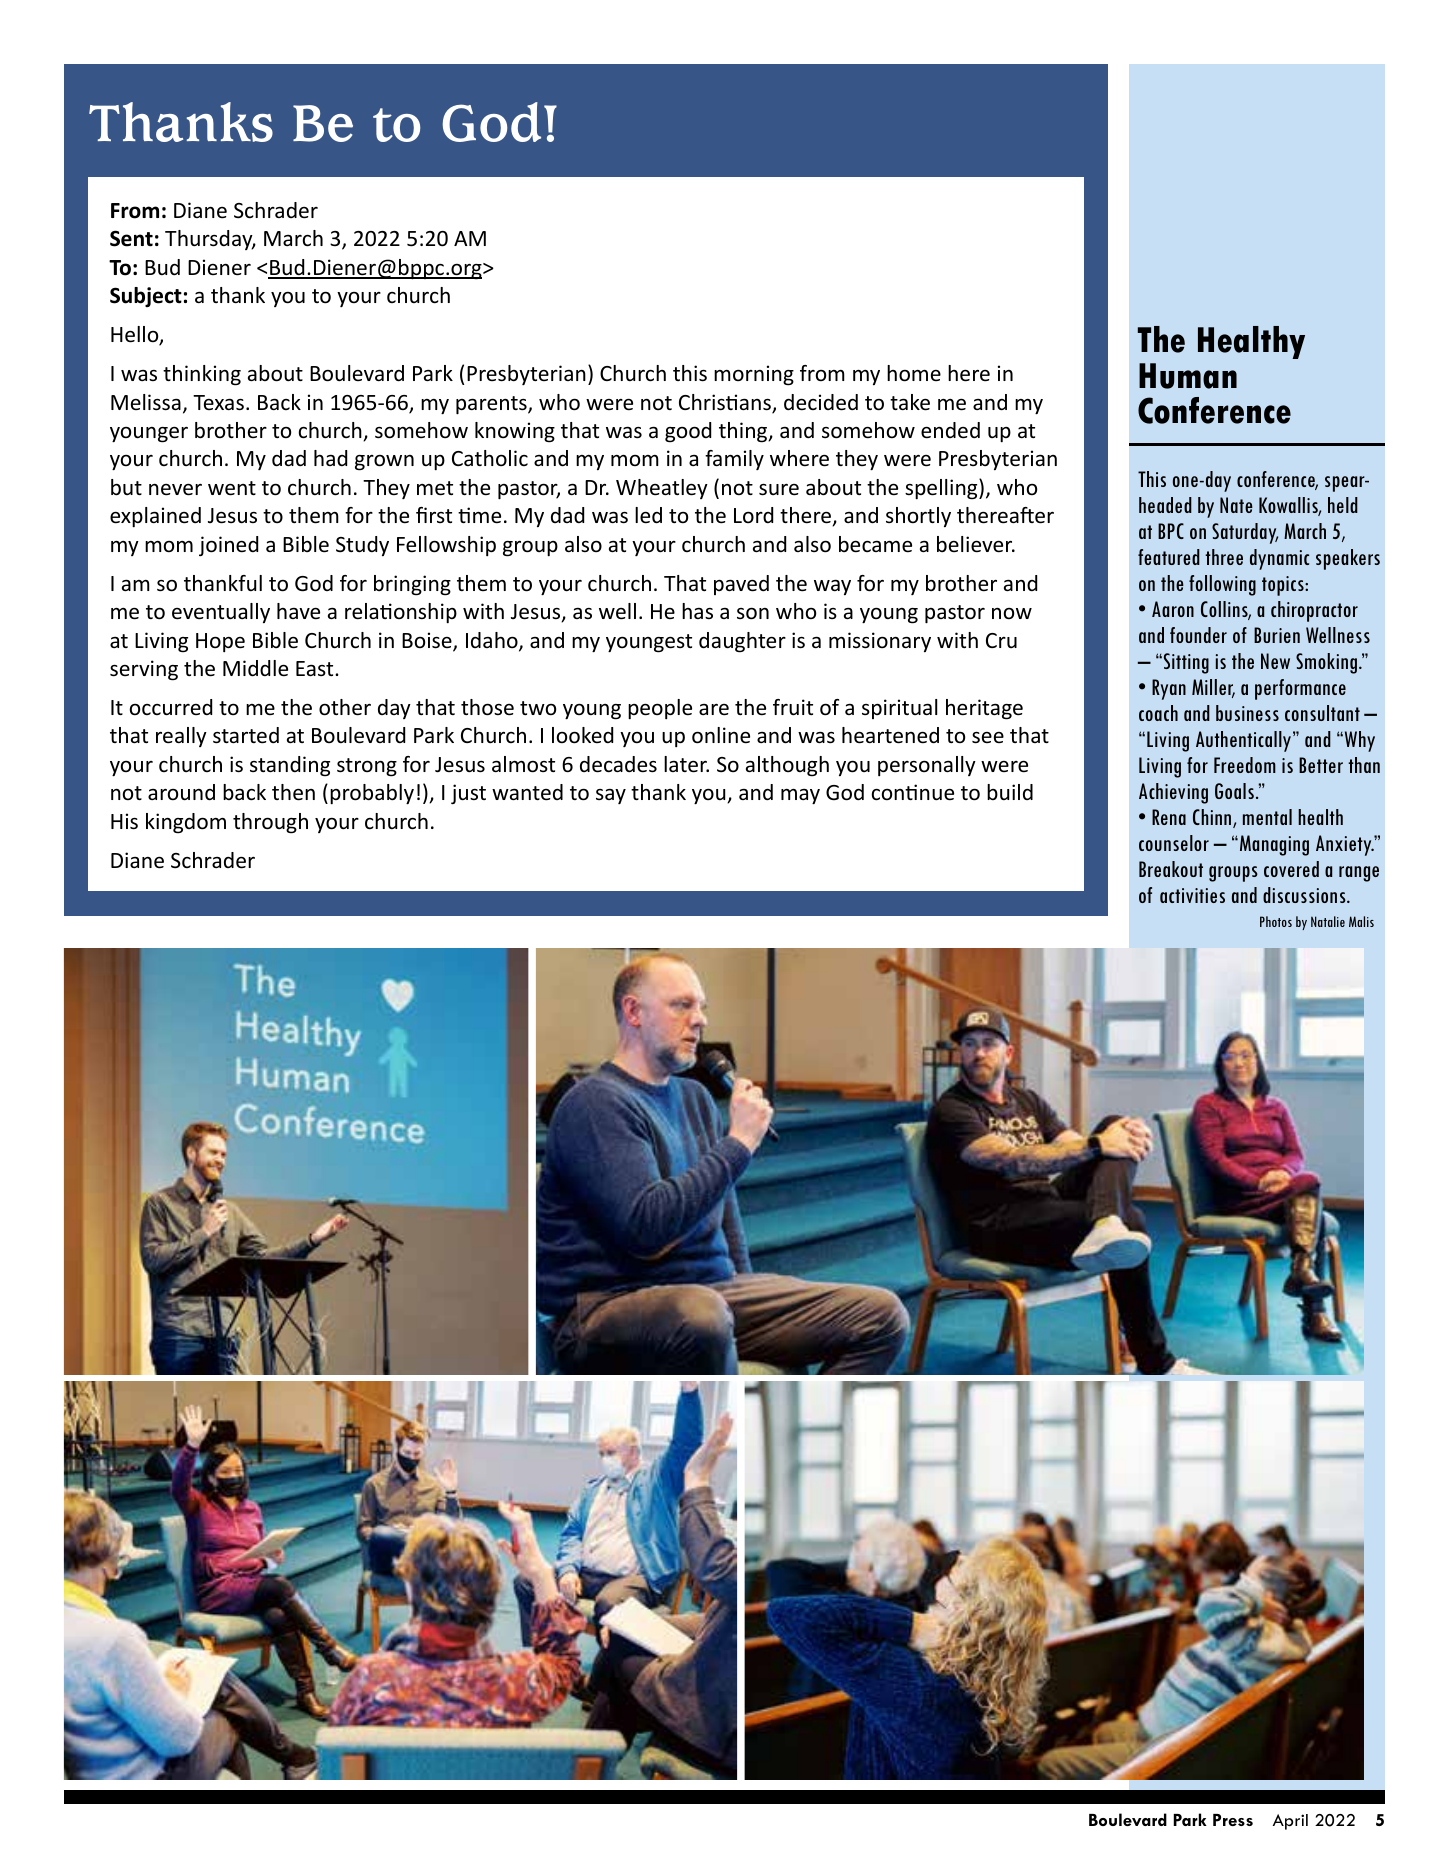 The width and height of the screenshot is (1449, 1875). Describe the element at coordinates (754, 375) in the screenshot. I see `morning` at that location.
